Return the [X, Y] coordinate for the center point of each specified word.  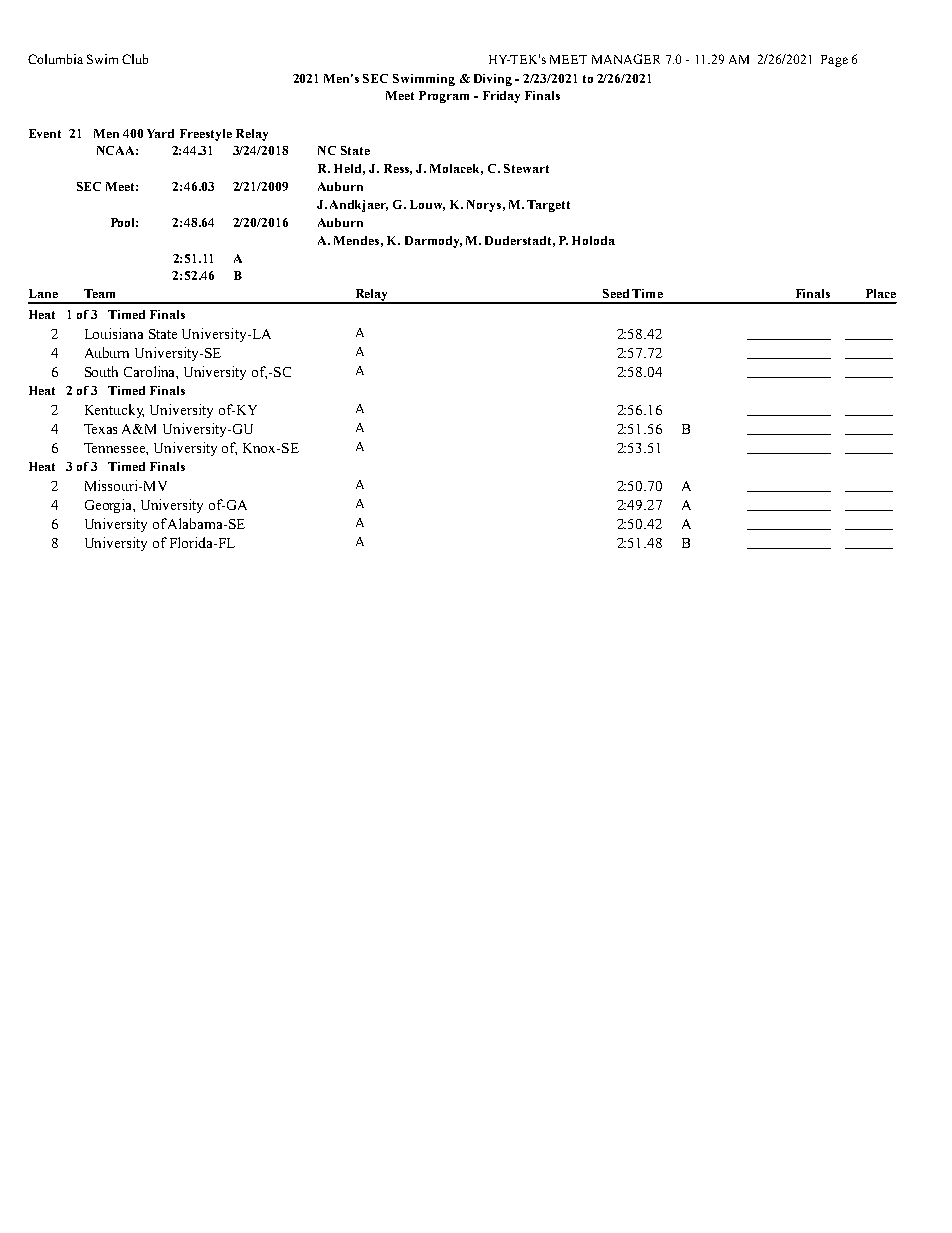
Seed [616, 293]
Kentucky [114, 411]
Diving [493, 80]
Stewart [526, 168]
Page [834, 61]
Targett [548, 206]
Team [99, 293]
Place [881, 293]
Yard [160, 133]
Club [135, 59]
